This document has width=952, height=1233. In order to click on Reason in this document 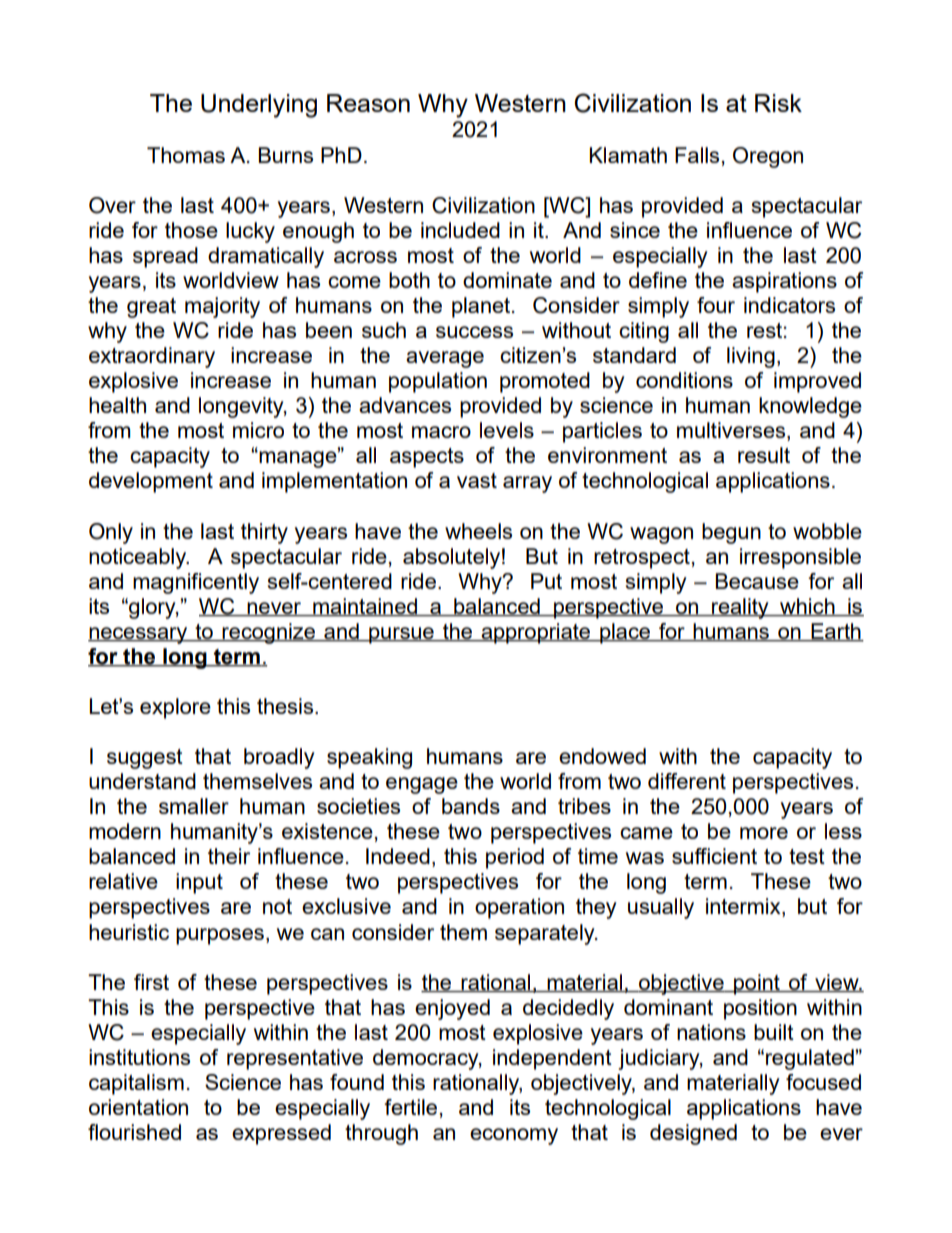, I will do `click(368, 103)`.
